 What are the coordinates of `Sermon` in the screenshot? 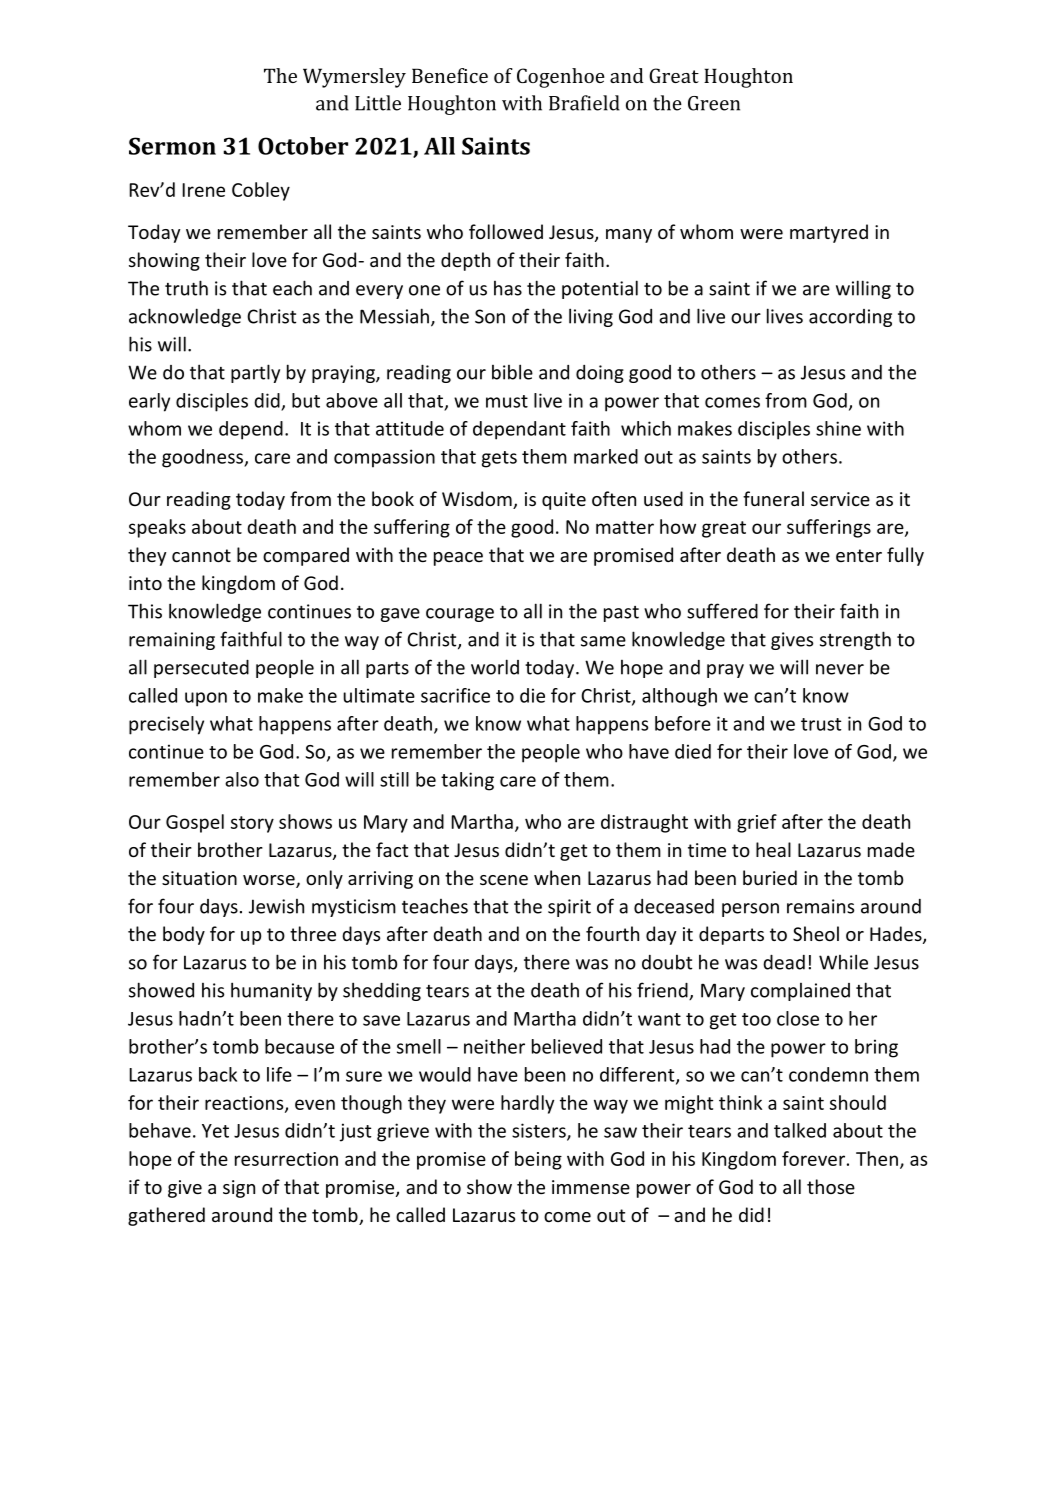 It's located at (172, 146).
